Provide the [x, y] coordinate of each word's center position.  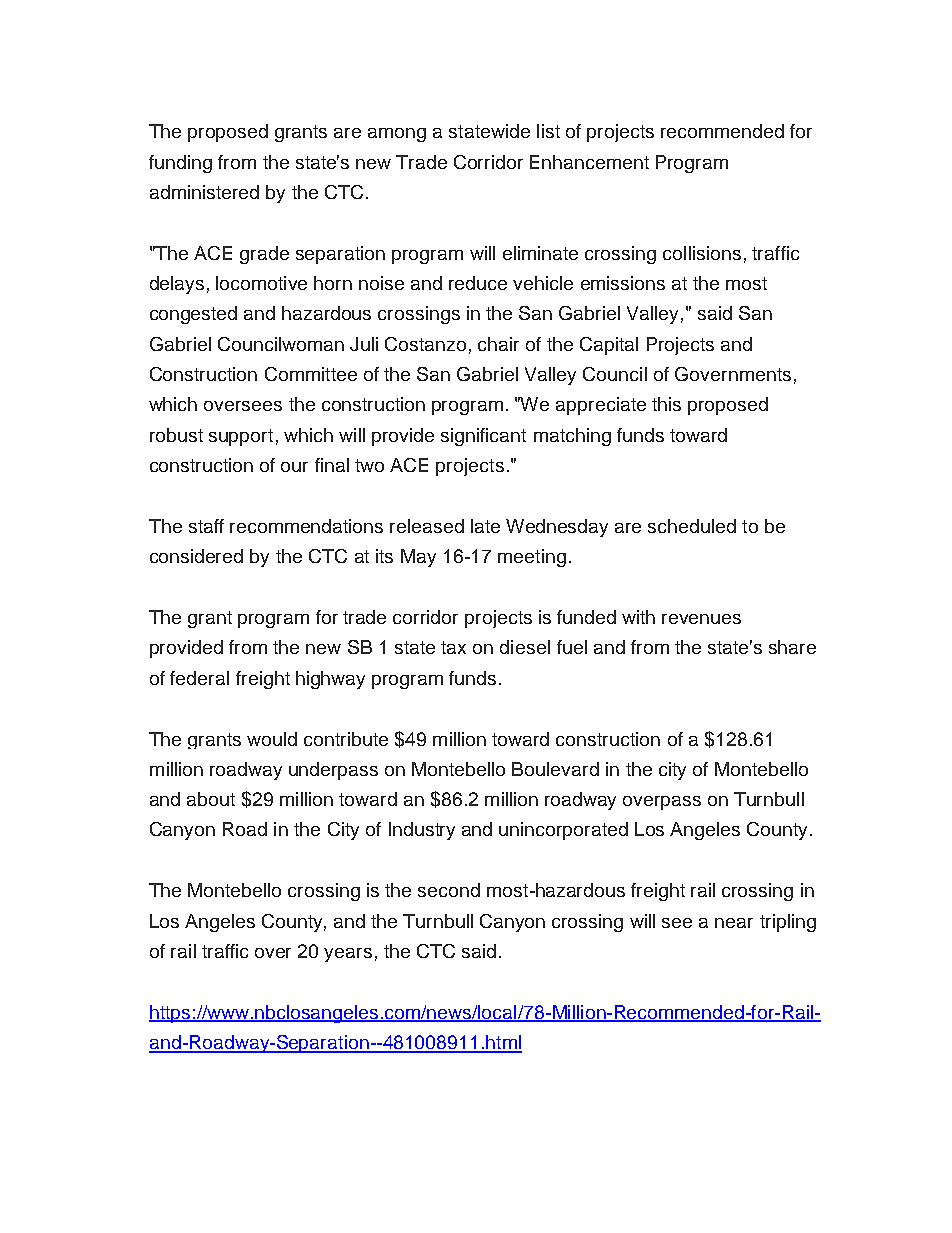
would [272, 739]
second [449, 890]
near [734, 923]
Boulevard [555, 769]
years [348, 955]
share [792, 647]
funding [180, 164]
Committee [311, 374]
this [666, 404]
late [485, 526]
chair [498, 344]
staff [206, 526]
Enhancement [589, 162]
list [548, 131]
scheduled [692, 526]
